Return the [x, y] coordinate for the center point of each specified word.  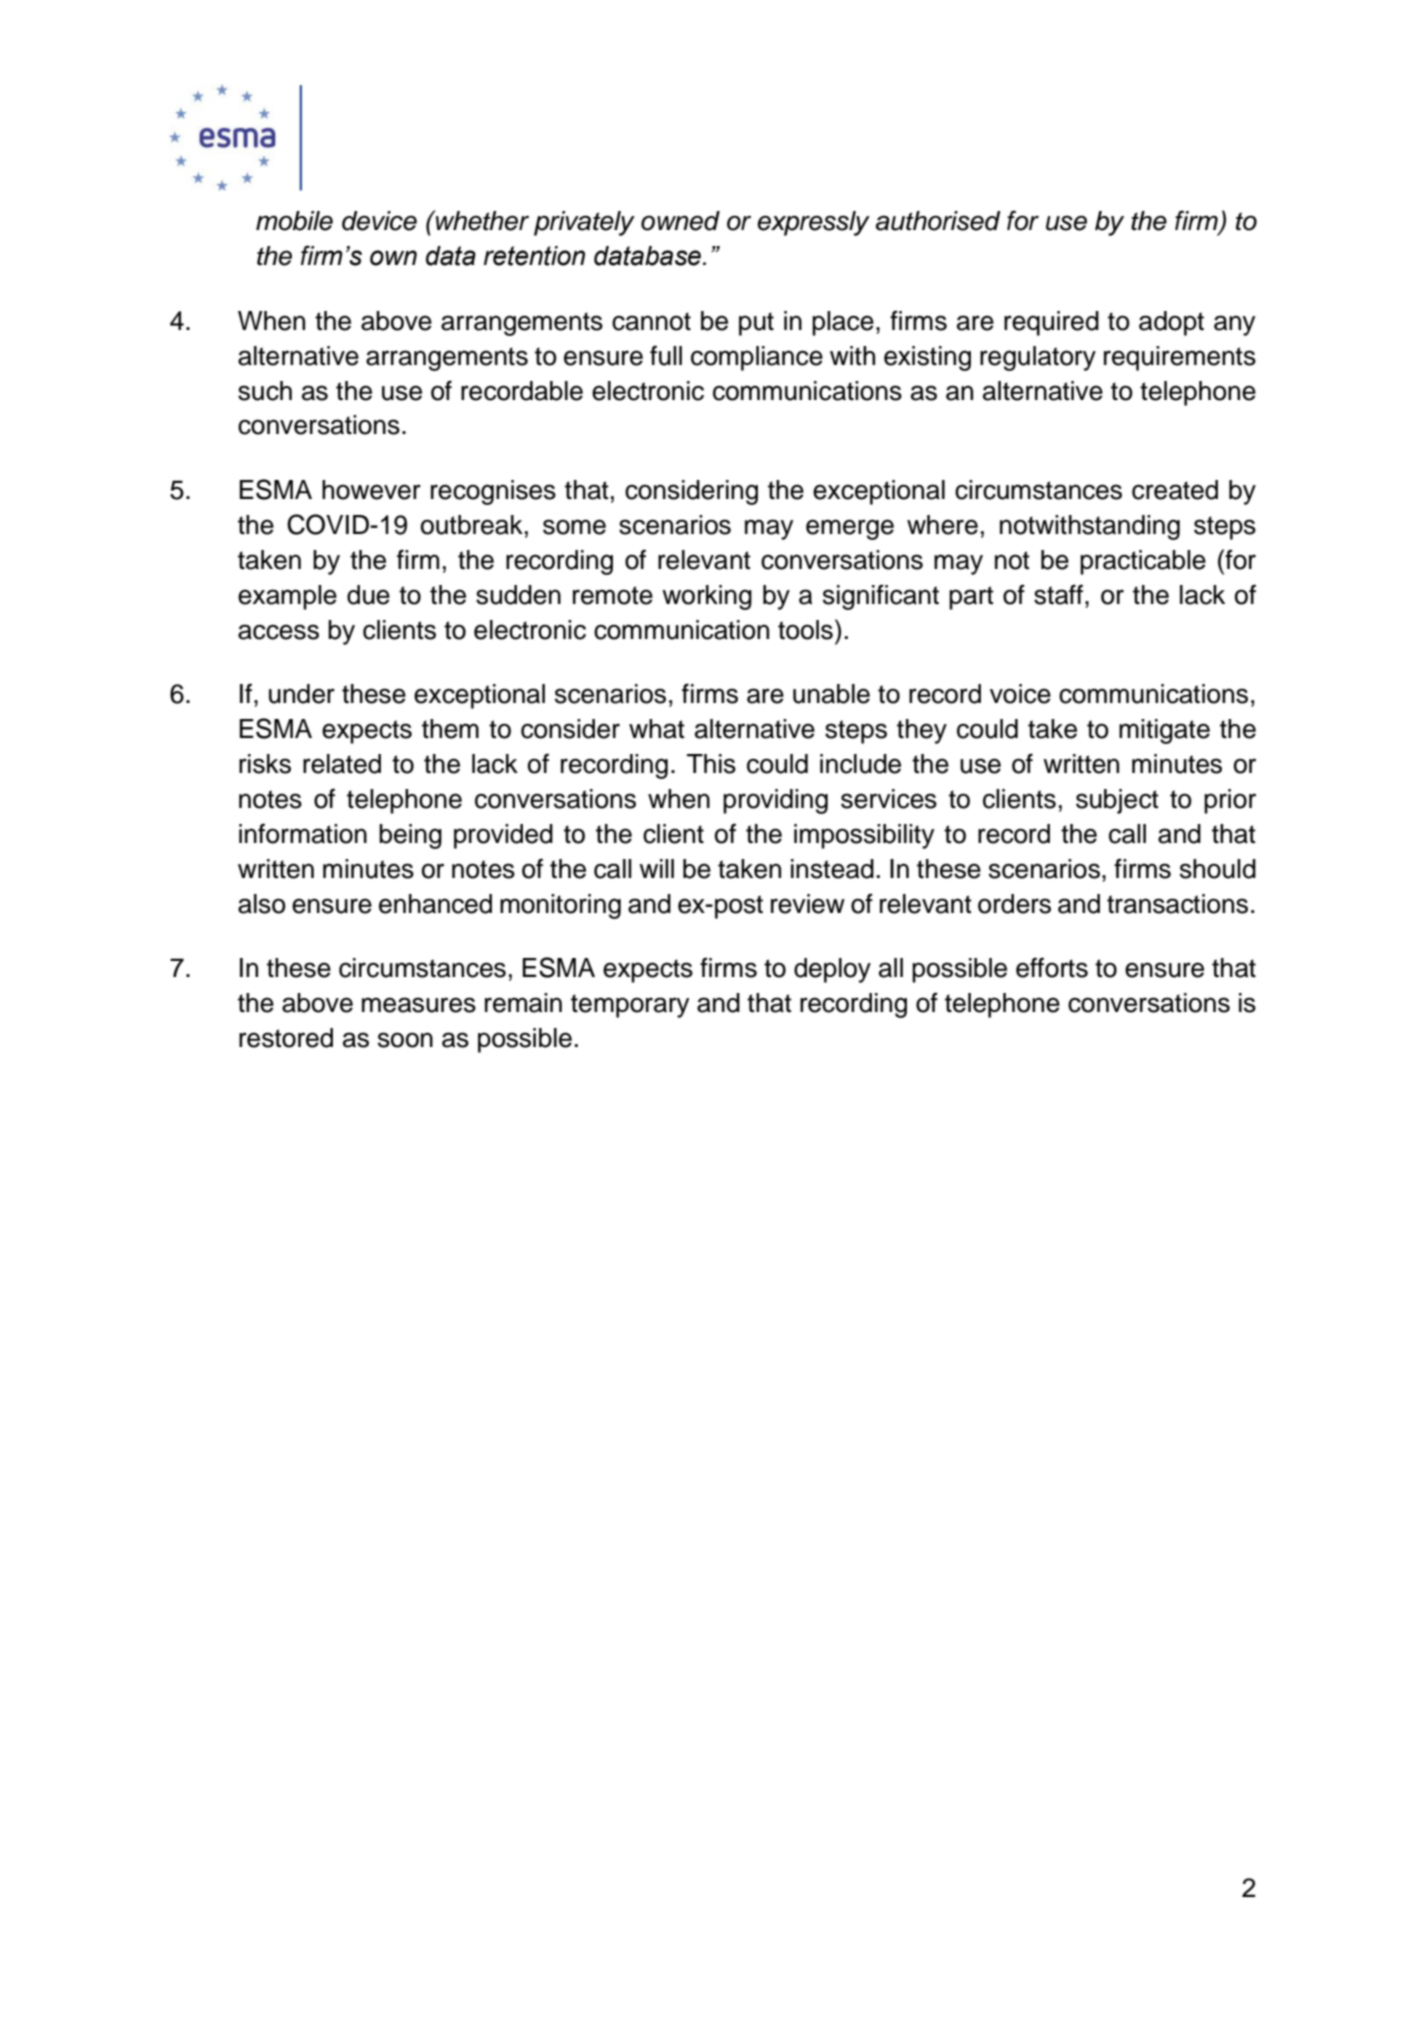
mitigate [1164, 731]
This [711, 764]
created [1175, 490]
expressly [813, 223]
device [379, 221]
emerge [850, 529]
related [342, 764]
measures [419, 1005]
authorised [938, 221]
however [371, 490]
